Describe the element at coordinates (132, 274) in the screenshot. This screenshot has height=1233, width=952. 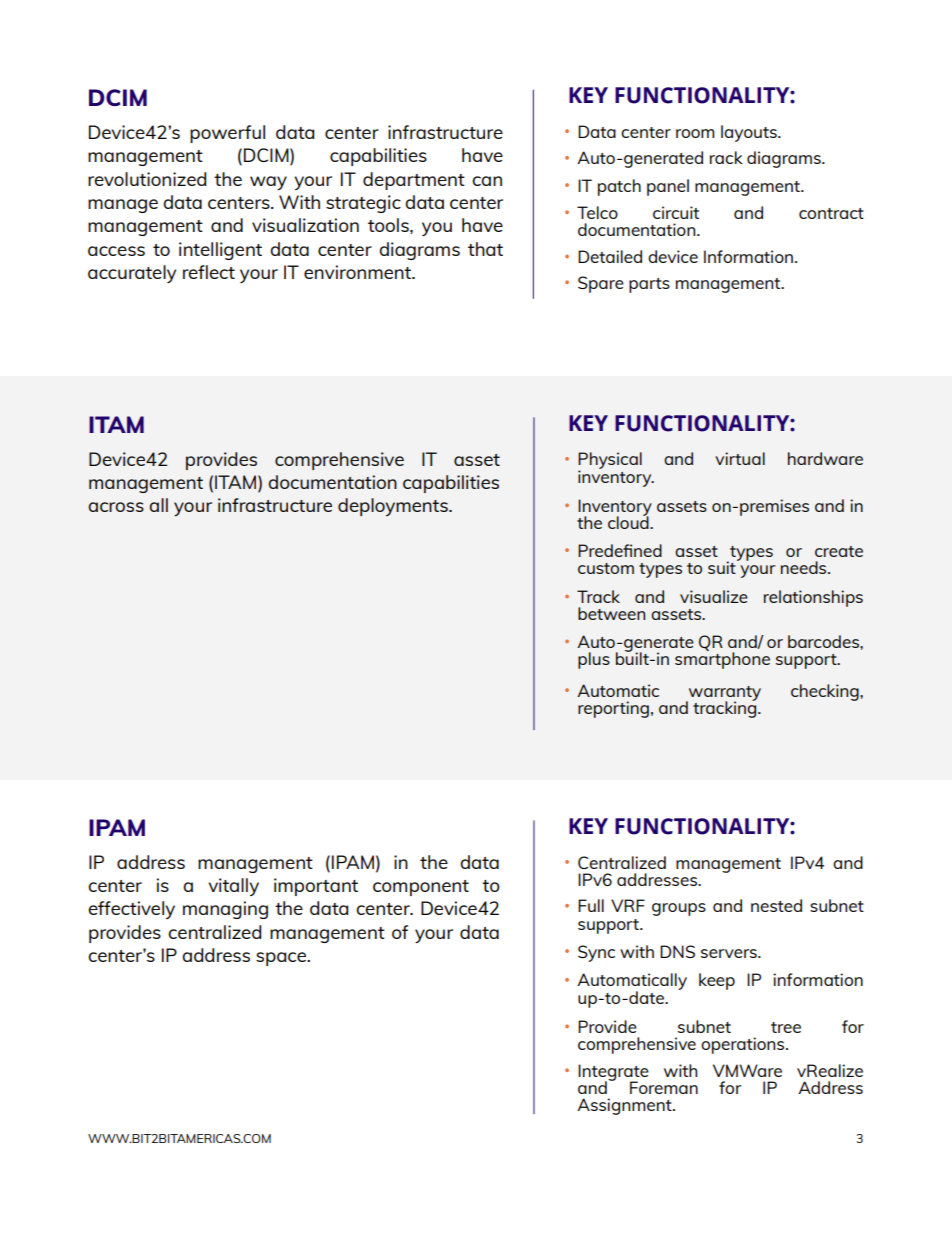
I see `accurately` at that location.
